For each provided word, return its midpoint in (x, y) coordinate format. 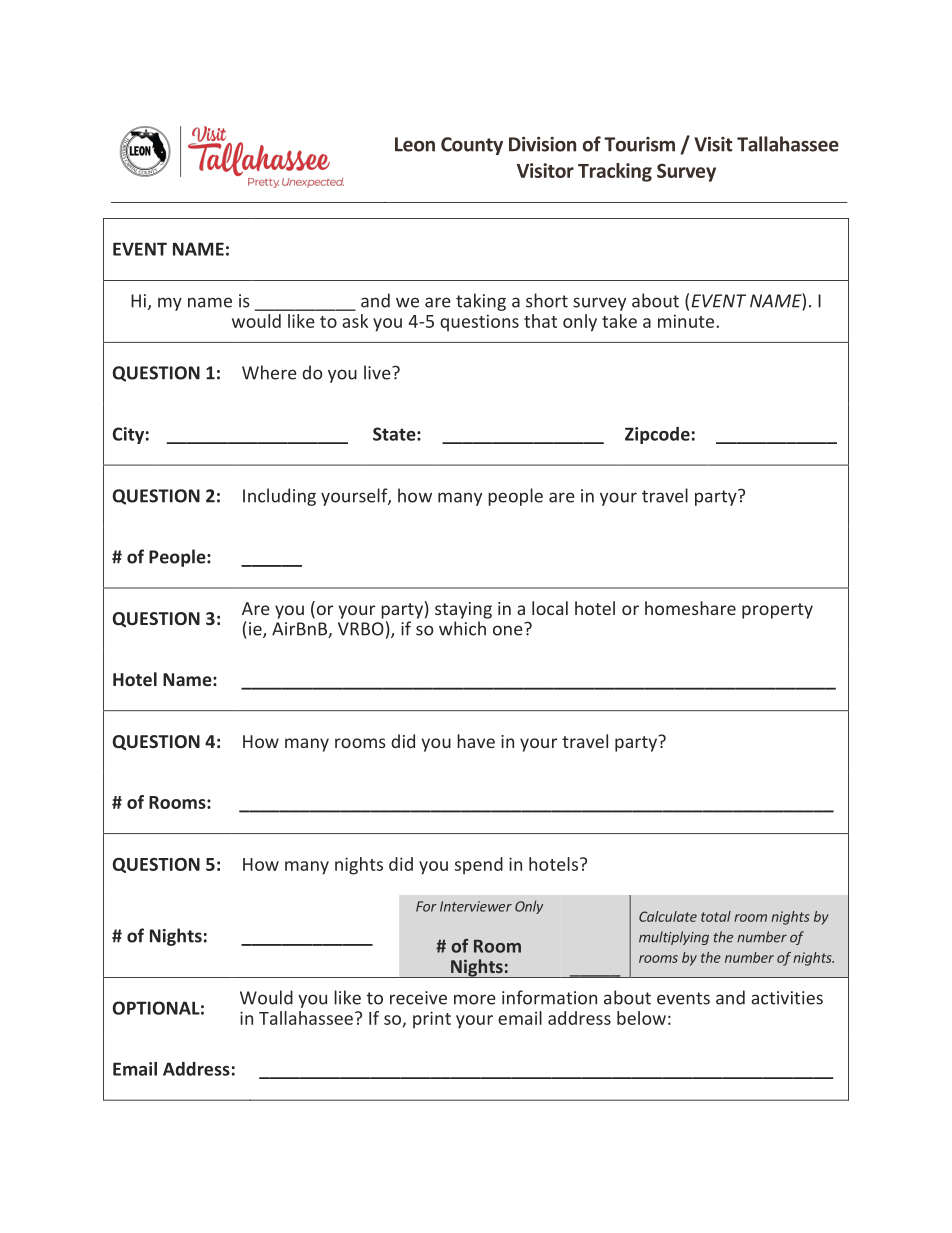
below (641, 1018)
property (777, 611)
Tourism (639, 144)
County (472, 146)
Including (279, 497)
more (475, 999)
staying (463, 610)
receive (418, 998)
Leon (415, 144)
